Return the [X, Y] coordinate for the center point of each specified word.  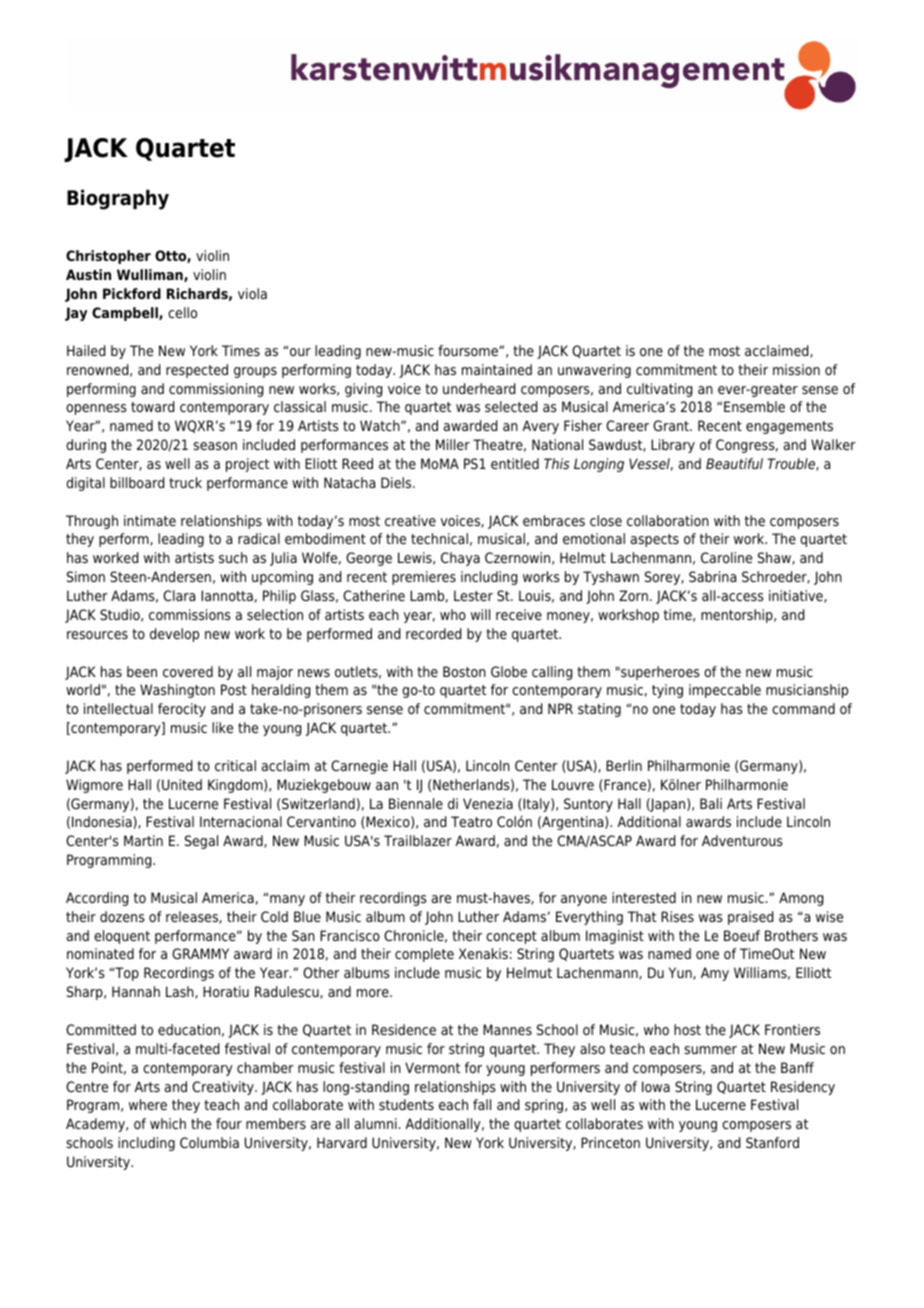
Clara [179, 595]
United [182, 784]
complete [424, 955]
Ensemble [754, 406]
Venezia [488, 803]
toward [152, 406]
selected [511, 406]
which [168, 1123]
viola [252, 293]
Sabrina [712, 576]
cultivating [659, 390]
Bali [711, 803]
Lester [473, 595]
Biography [118, 199]
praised [750, 918]
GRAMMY [200, 953]
